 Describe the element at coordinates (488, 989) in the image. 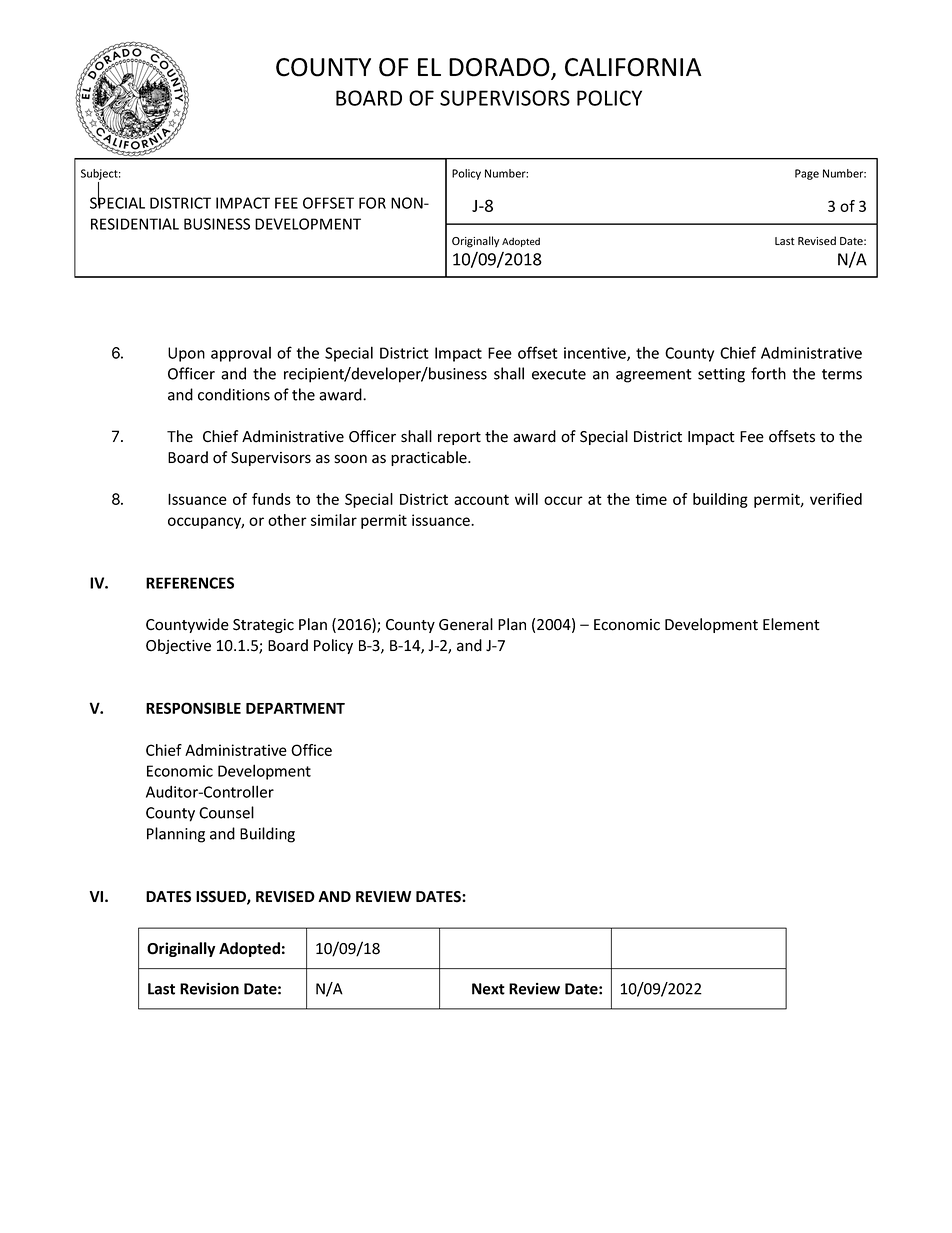

I see `Next` at that location.
